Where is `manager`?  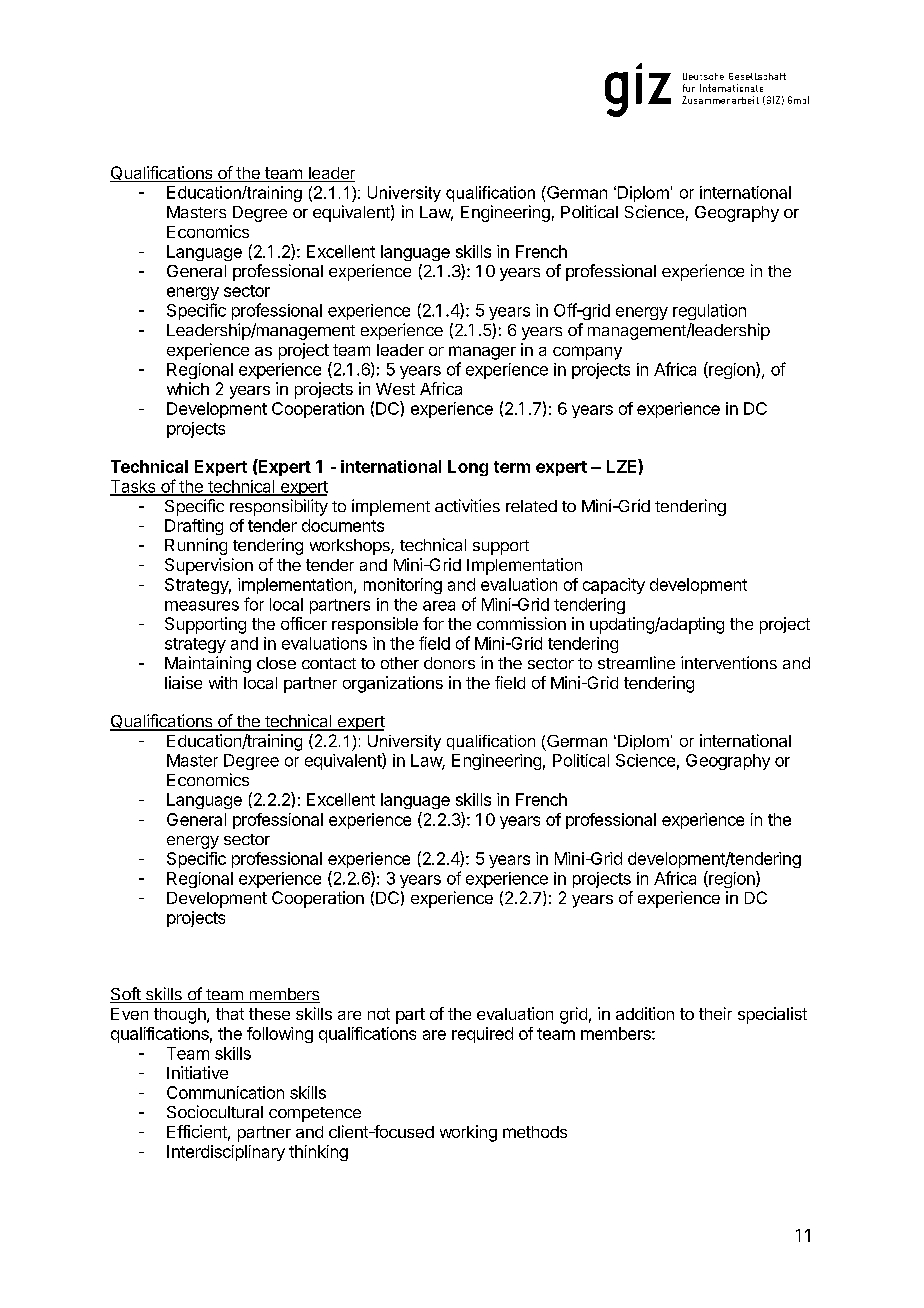 manager is located at coordinates (482, 353).
